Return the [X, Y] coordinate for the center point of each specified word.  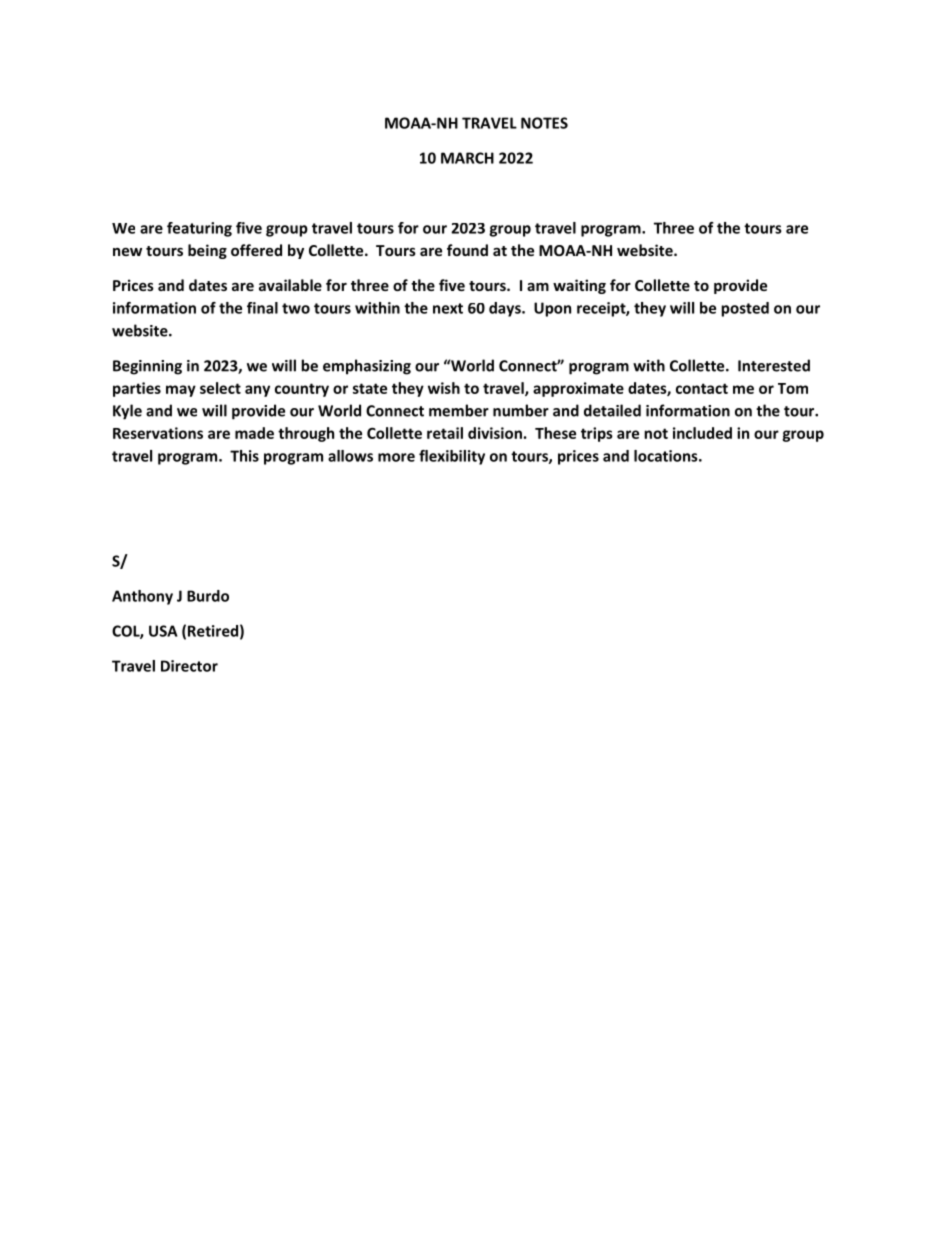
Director [189, 666]
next [448, 308]
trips [597, 434]
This [244, 456]
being [207, 251]
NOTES [544, 123]
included [702, 433]
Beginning [147, 367]
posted [745, 309]
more [396, 457]
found [467, 250]
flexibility [452, 457]
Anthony [142, 597]
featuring [199, 229]
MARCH [467, 158]
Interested [774, 365]
